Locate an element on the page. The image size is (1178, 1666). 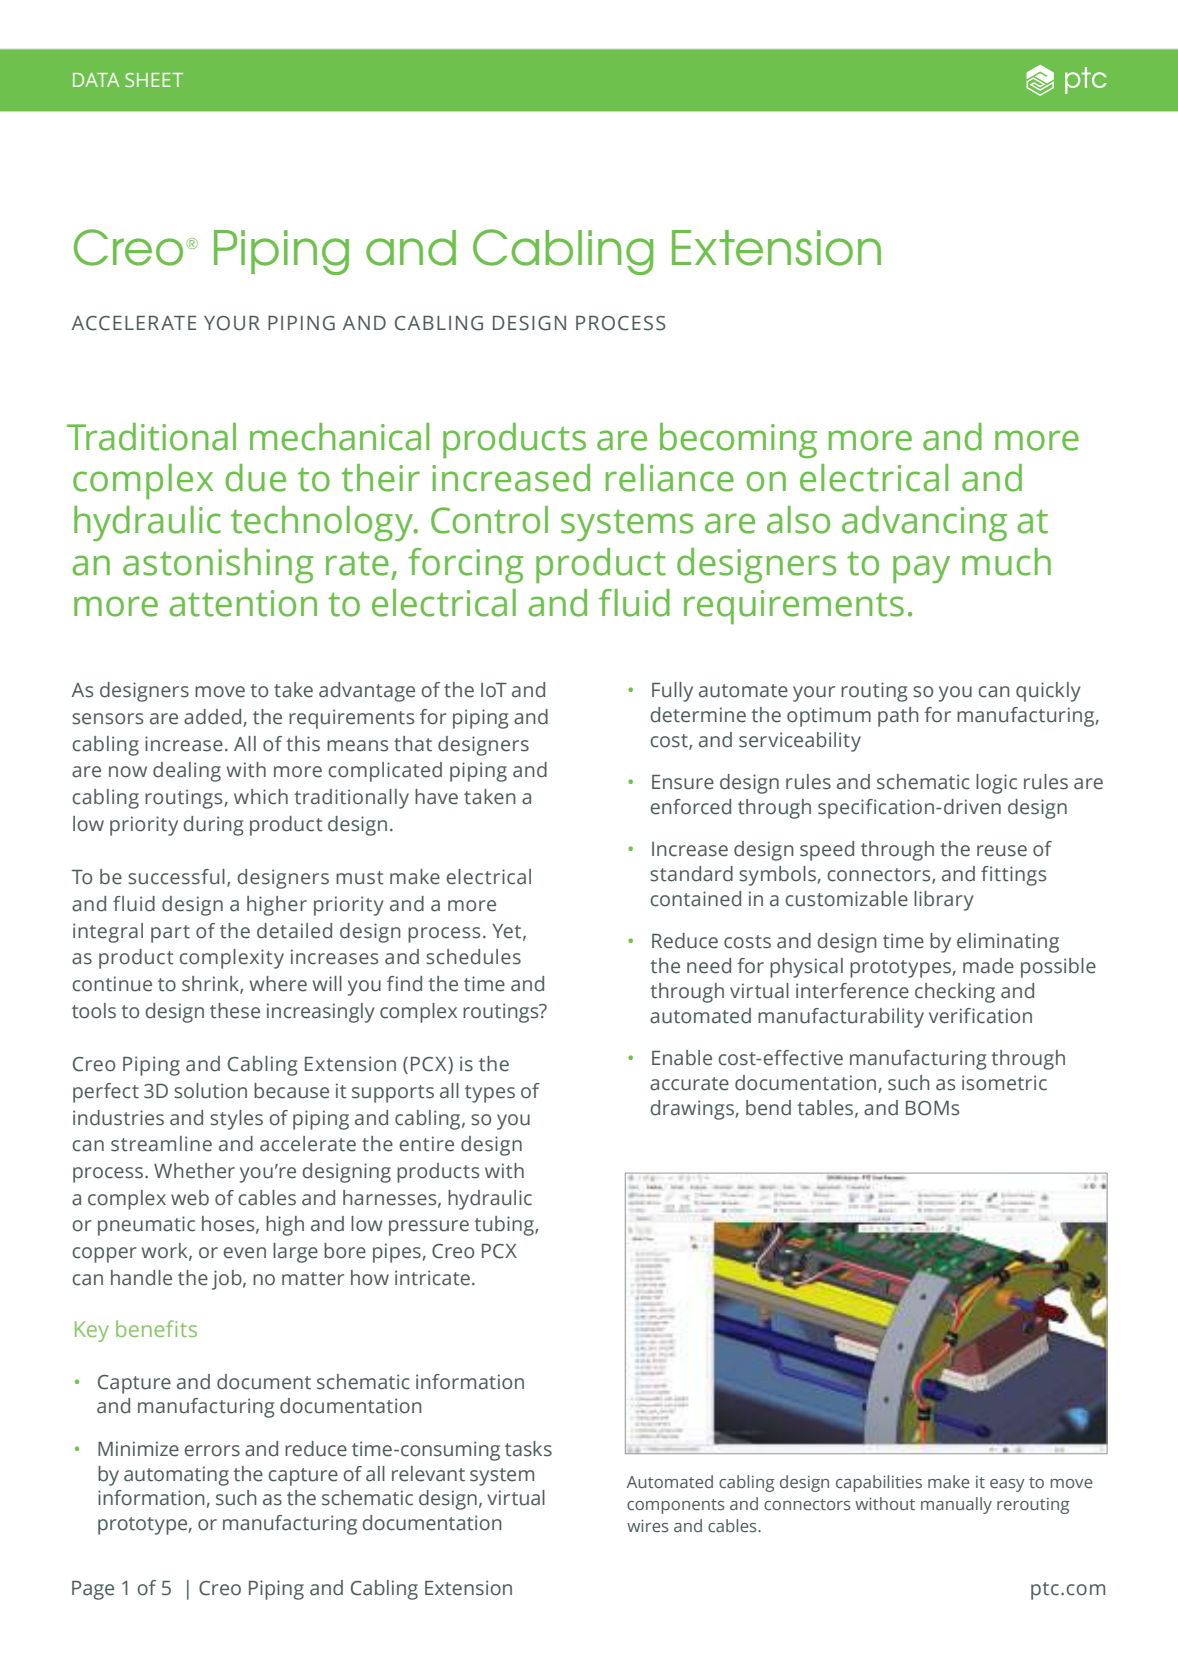
advancing is located at coordinates (924, 523).
